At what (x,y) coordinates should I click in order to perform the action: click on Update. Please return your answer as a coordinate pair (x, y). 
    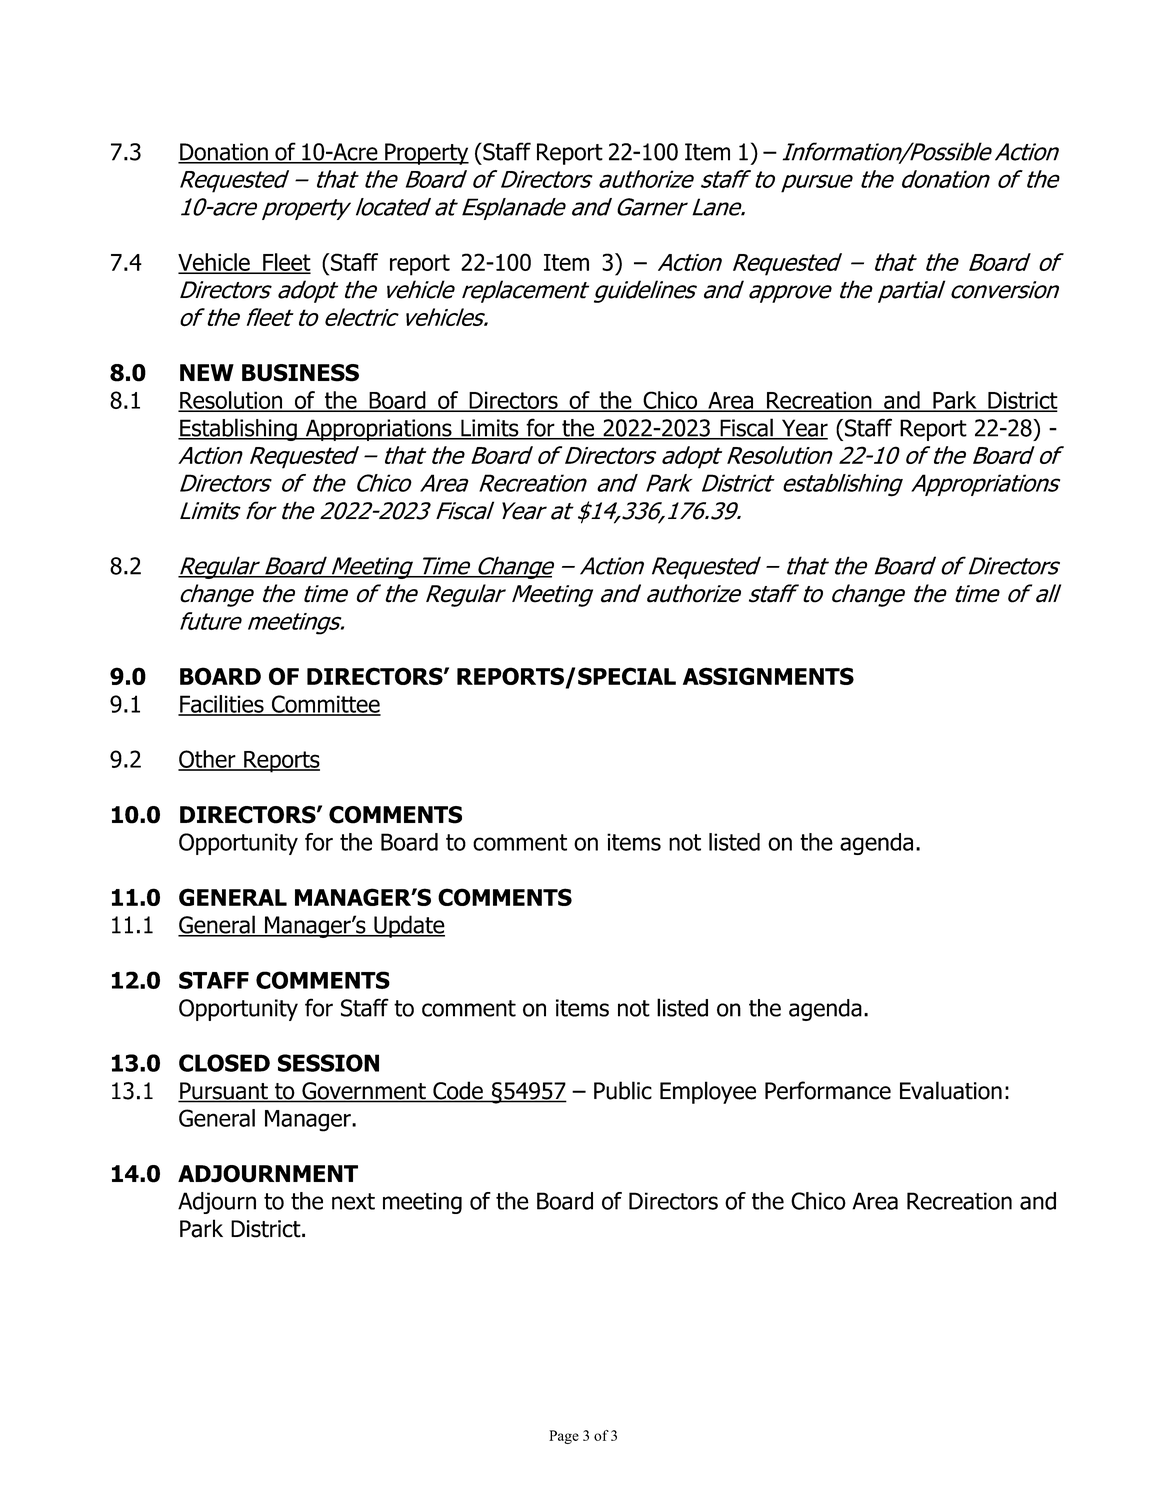
    Looking at the image, I should click on (408, 926).
